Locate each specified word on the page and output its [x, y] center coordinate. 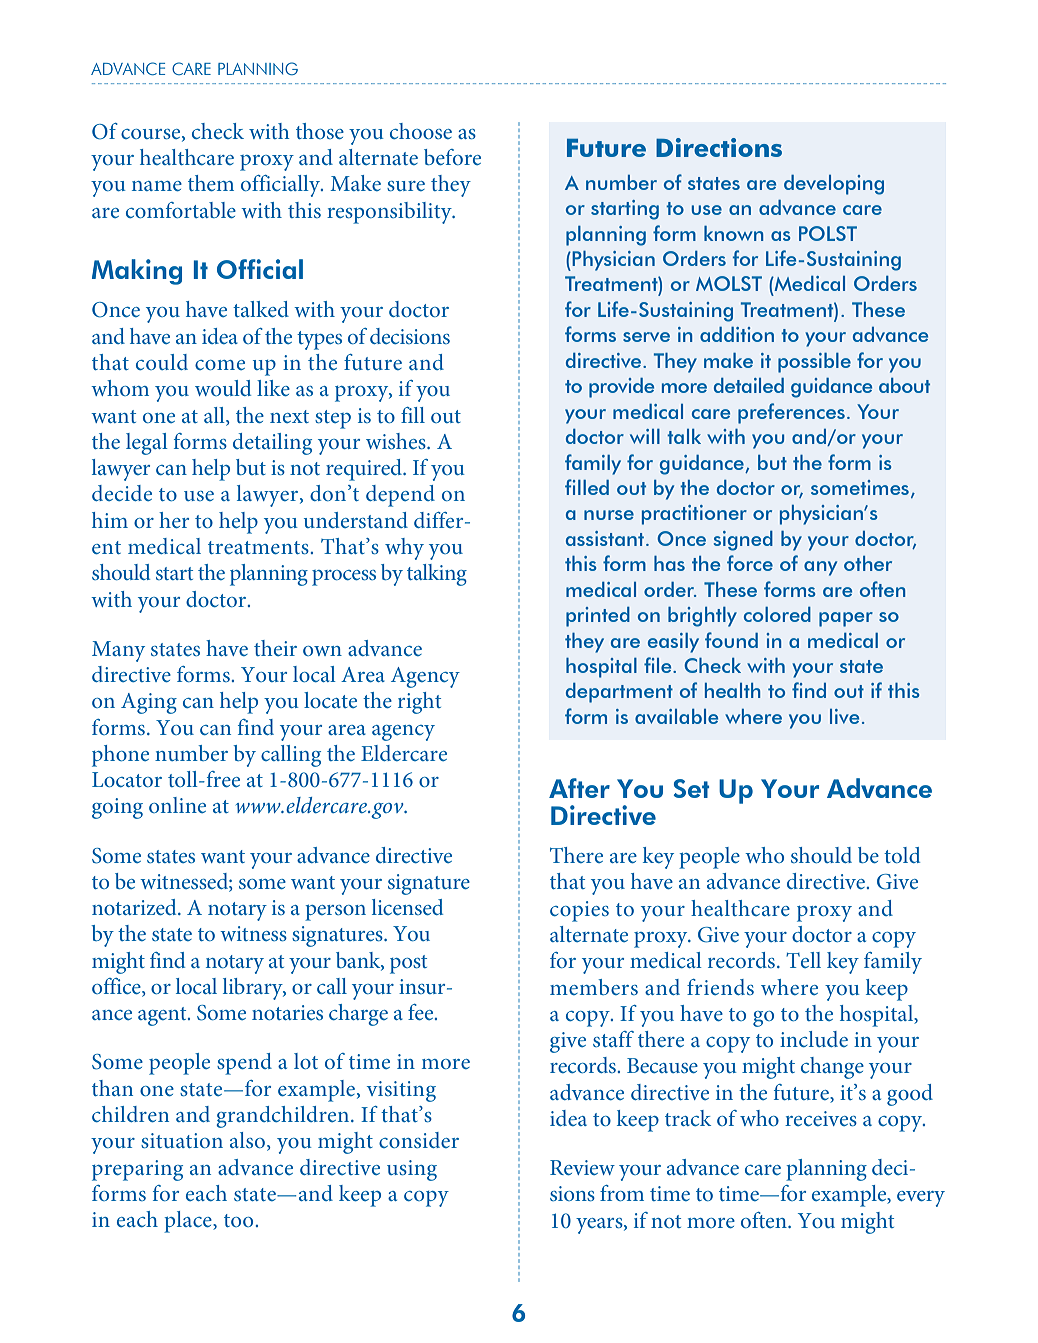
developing [834, 185]
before [452, 157]
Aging [149, 703]
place [189, 1222]
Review [582, 1167]
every [921, 1199]
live [844, 716]
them [211, 183]
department [619, 693]
